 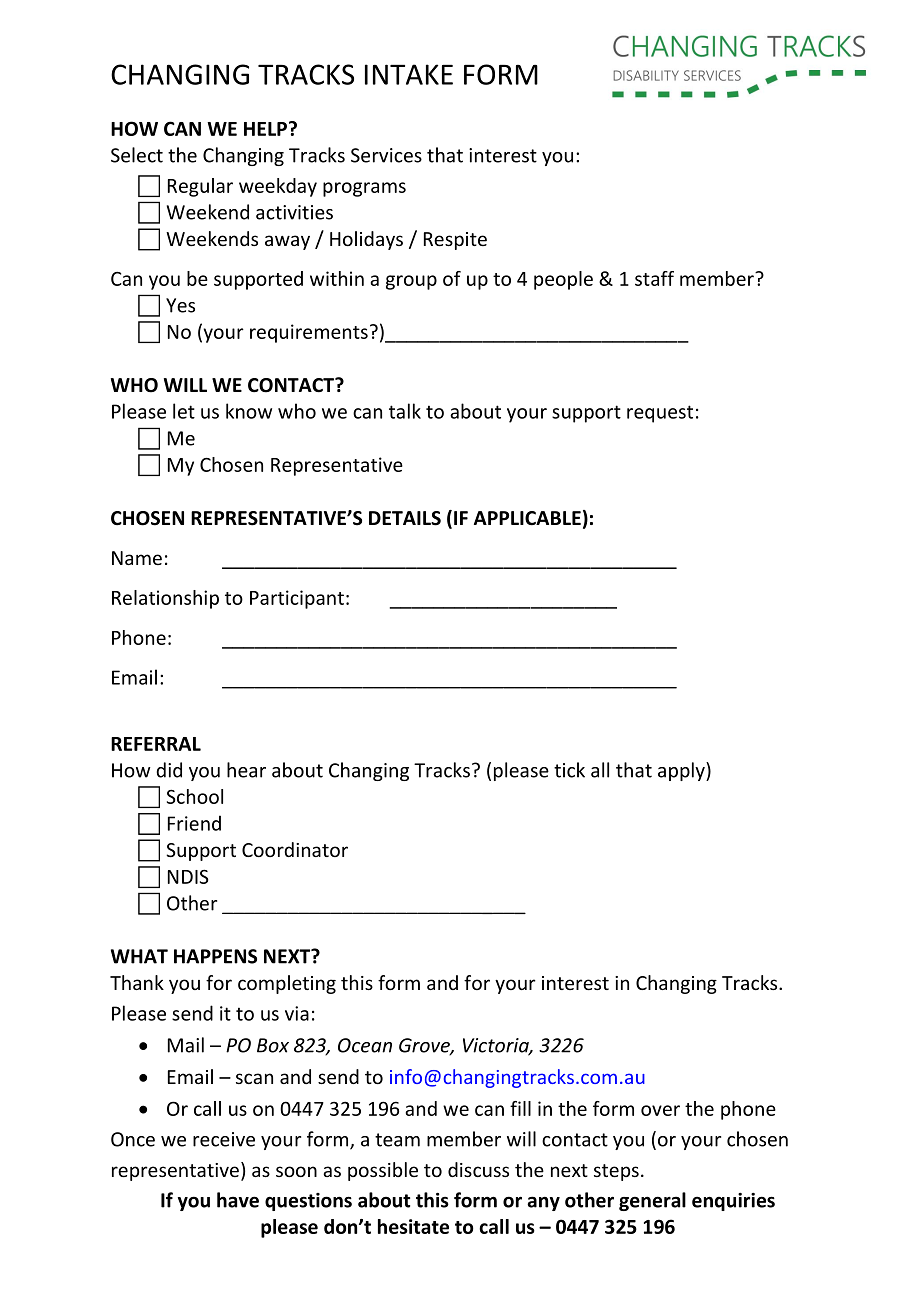 What do you see at coordinates (569, 770) in the image?
I see `tick` at bounding box center [569, 770].
